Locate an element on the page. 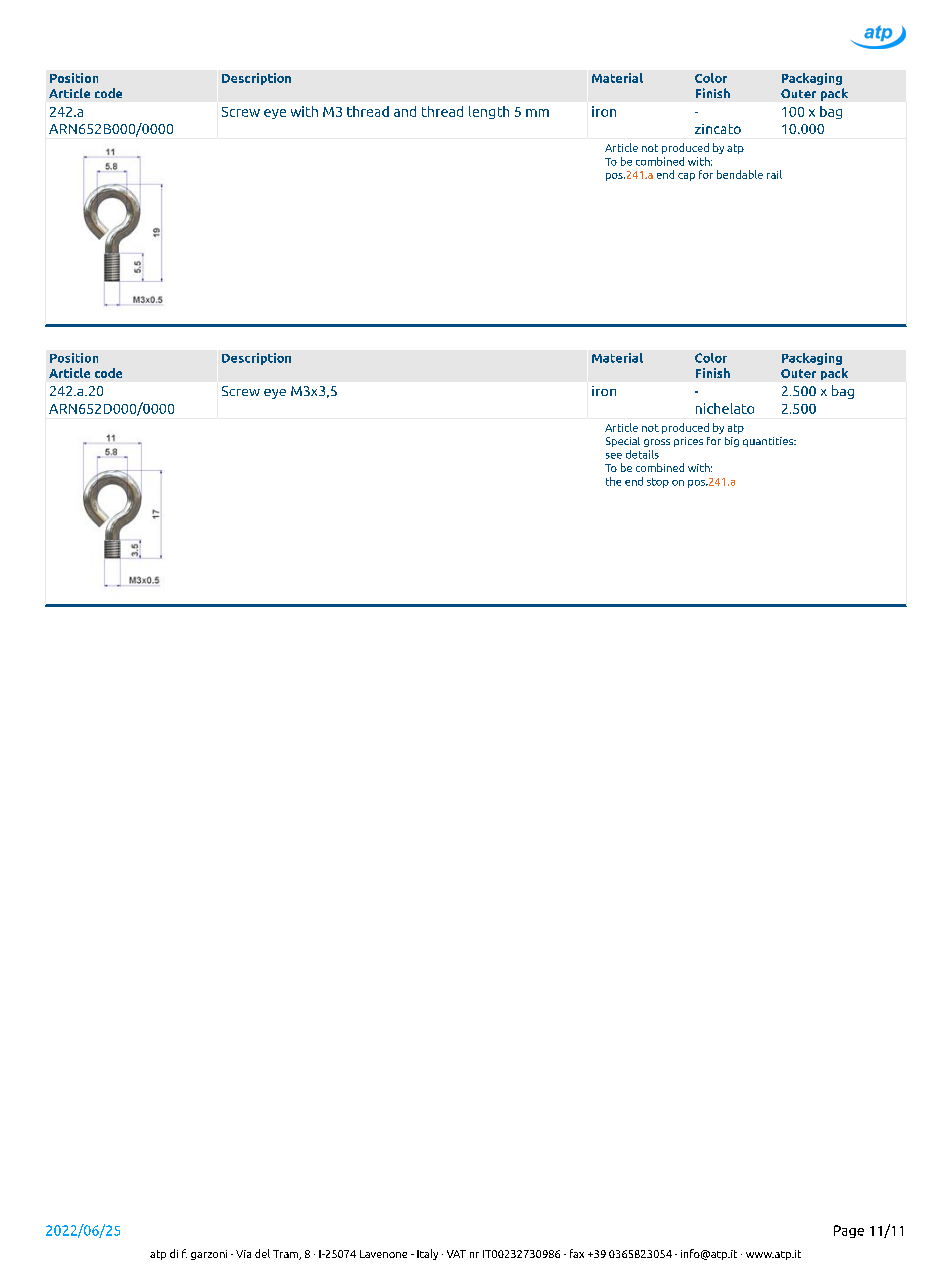  rail is located at coordinates (774, 174).
